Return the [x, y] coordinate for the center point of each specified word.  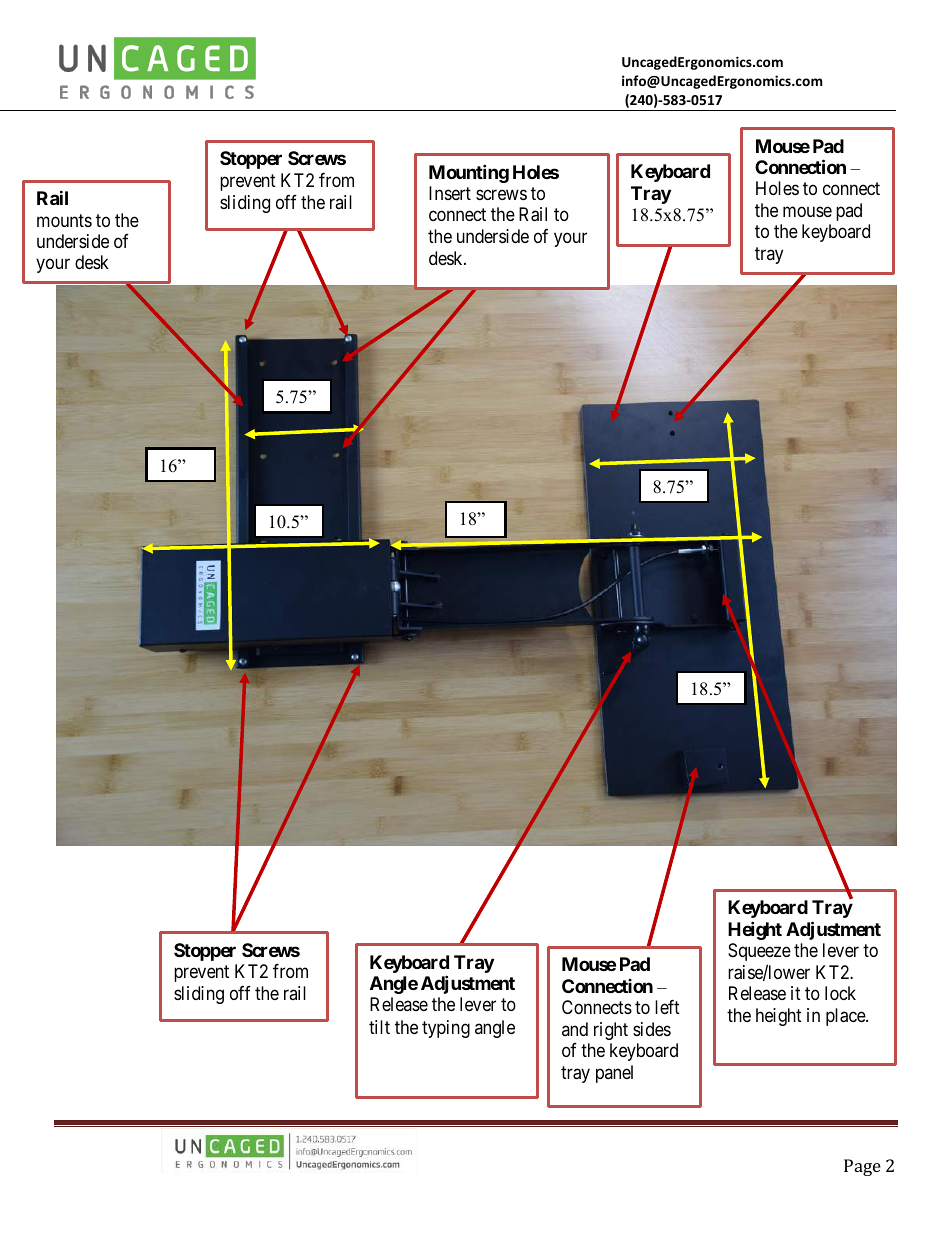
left [667, 1007]
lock [840, 993]
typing [446, 1029]
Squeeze [759, 952]
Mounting [469, 173]
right [611, 1031]
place [846, 1017]
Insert [450, 193]
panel [614, 1074]
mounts [64, 220]
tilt [379, 1027]
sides [652, 1029]
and [575, 1029]
